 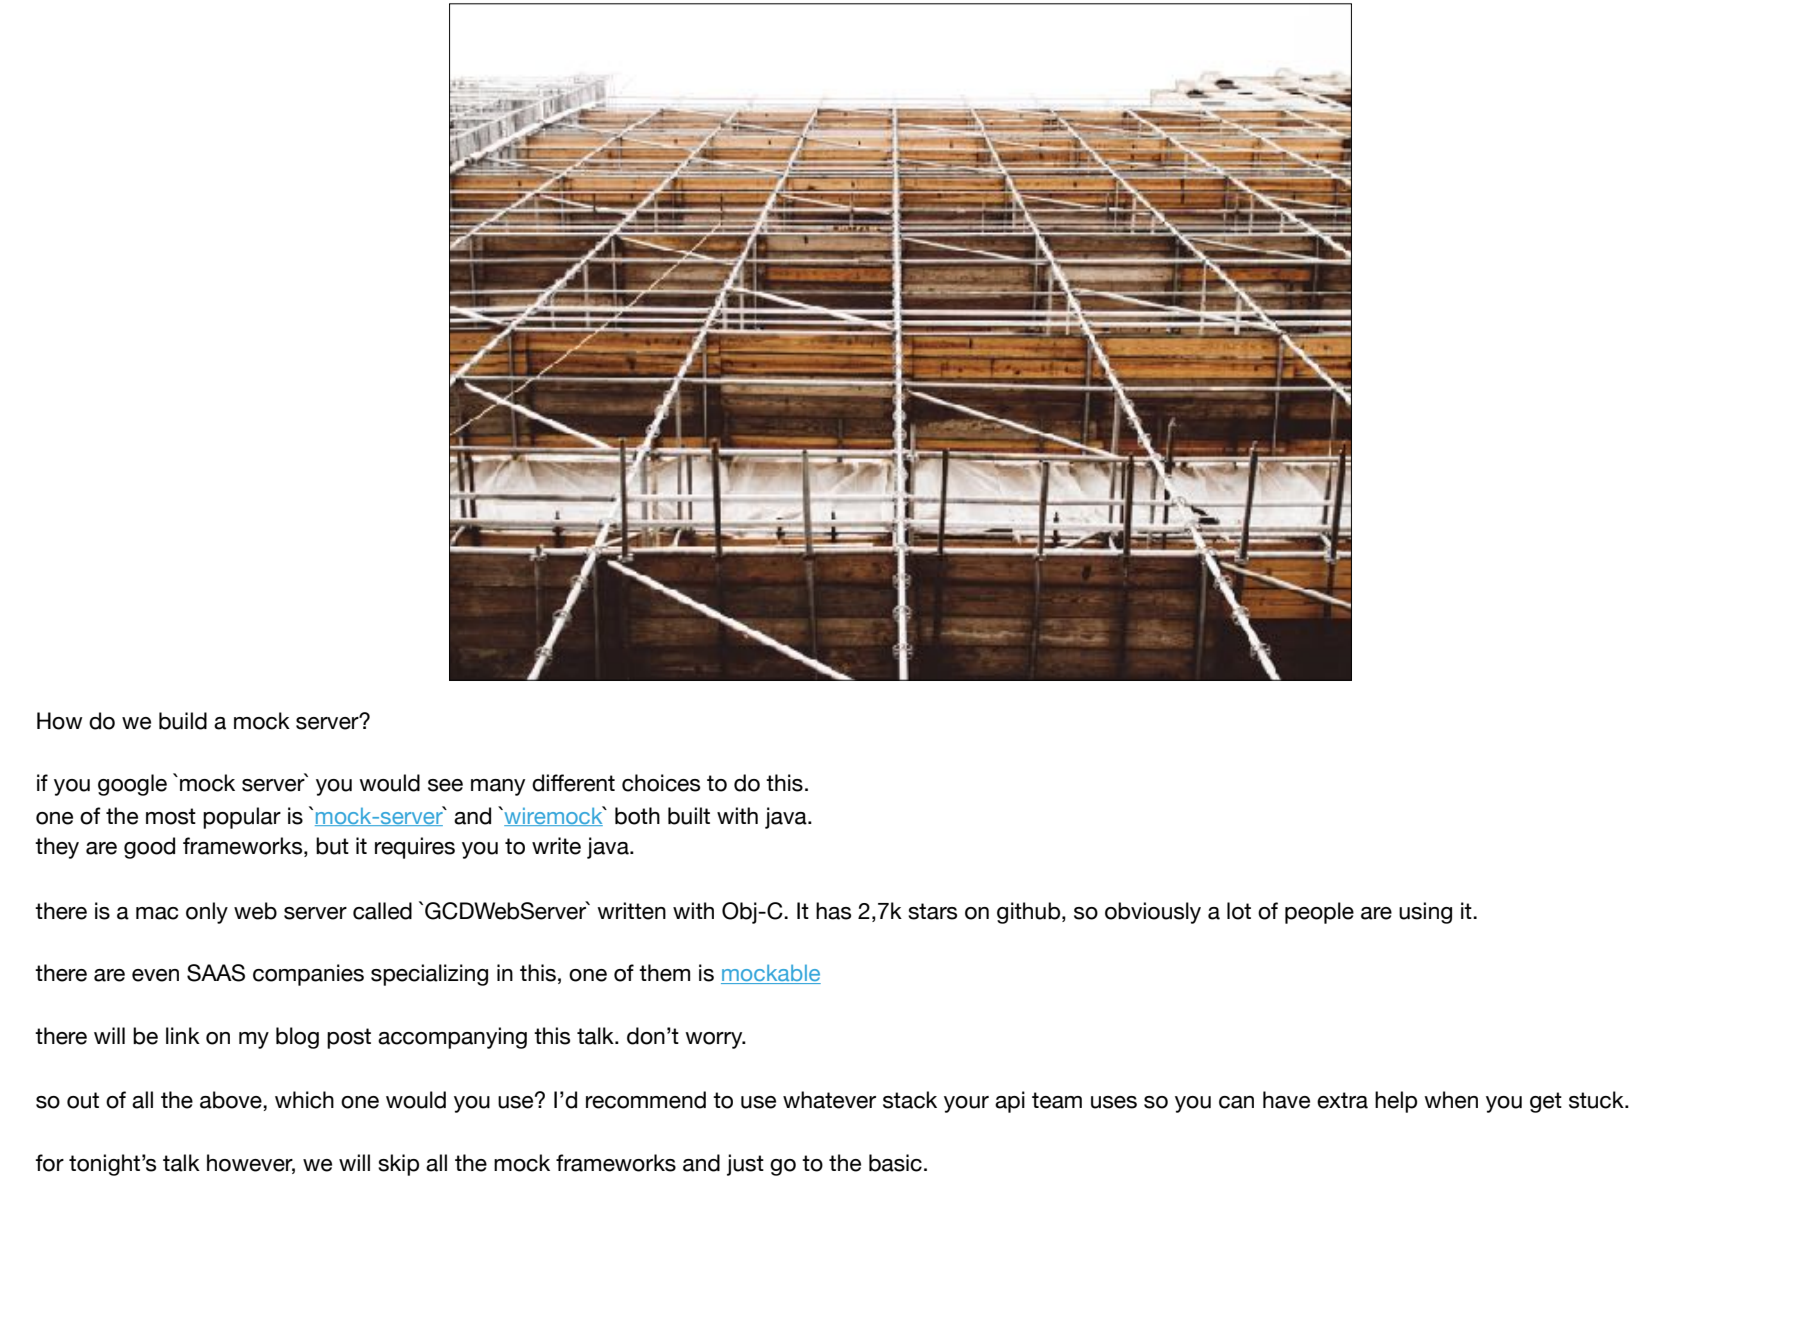 I want to click on SAAS, so click(x=216, y=973).
